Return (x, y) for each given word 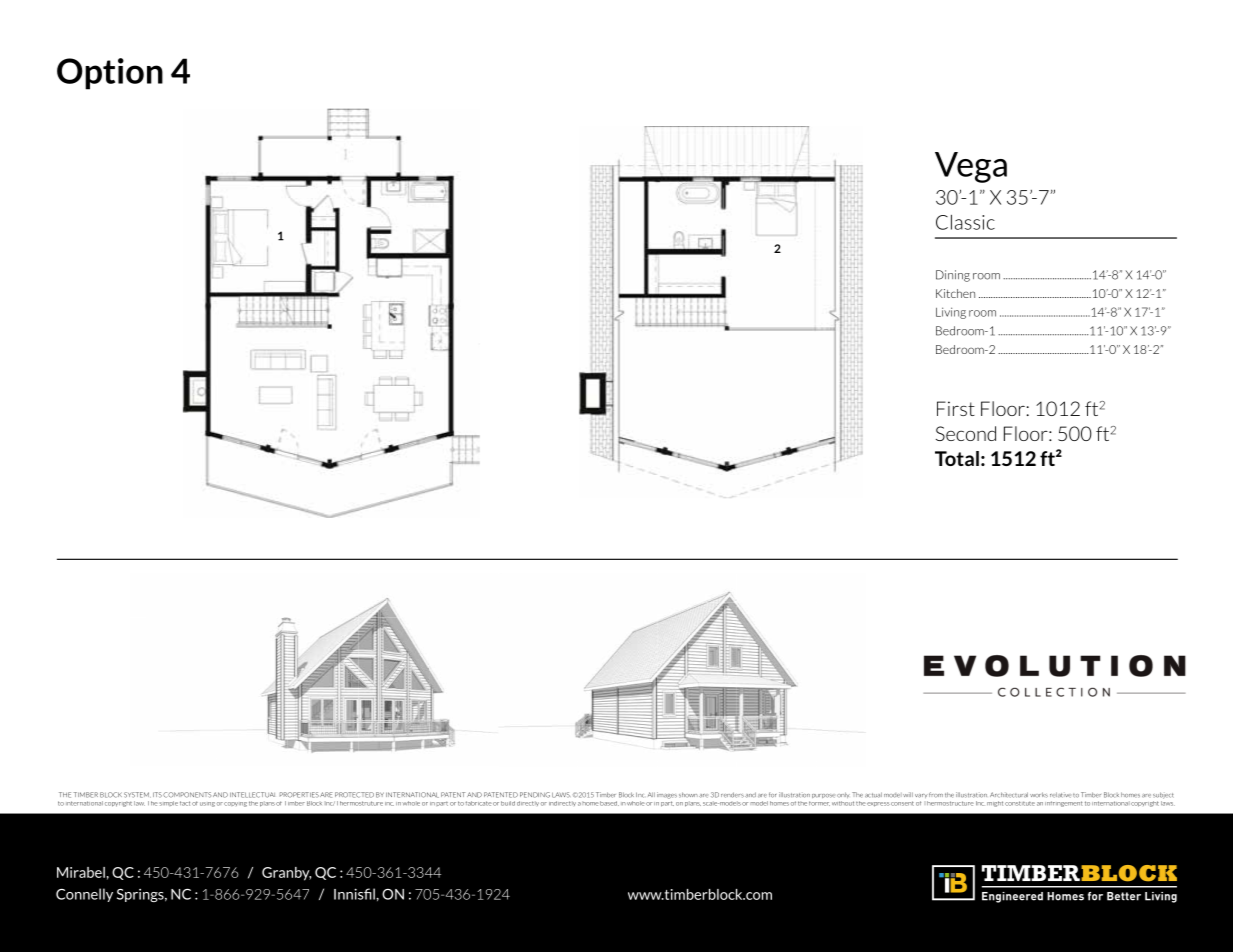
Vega (971, 167)
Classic (965, 222)
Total (957, 458)
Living (951, 313)
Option (110, 74)
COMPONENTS (187, 795)
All (651, 794)
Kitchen (955, 293)
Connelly (84, 895)
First (956, 408)
